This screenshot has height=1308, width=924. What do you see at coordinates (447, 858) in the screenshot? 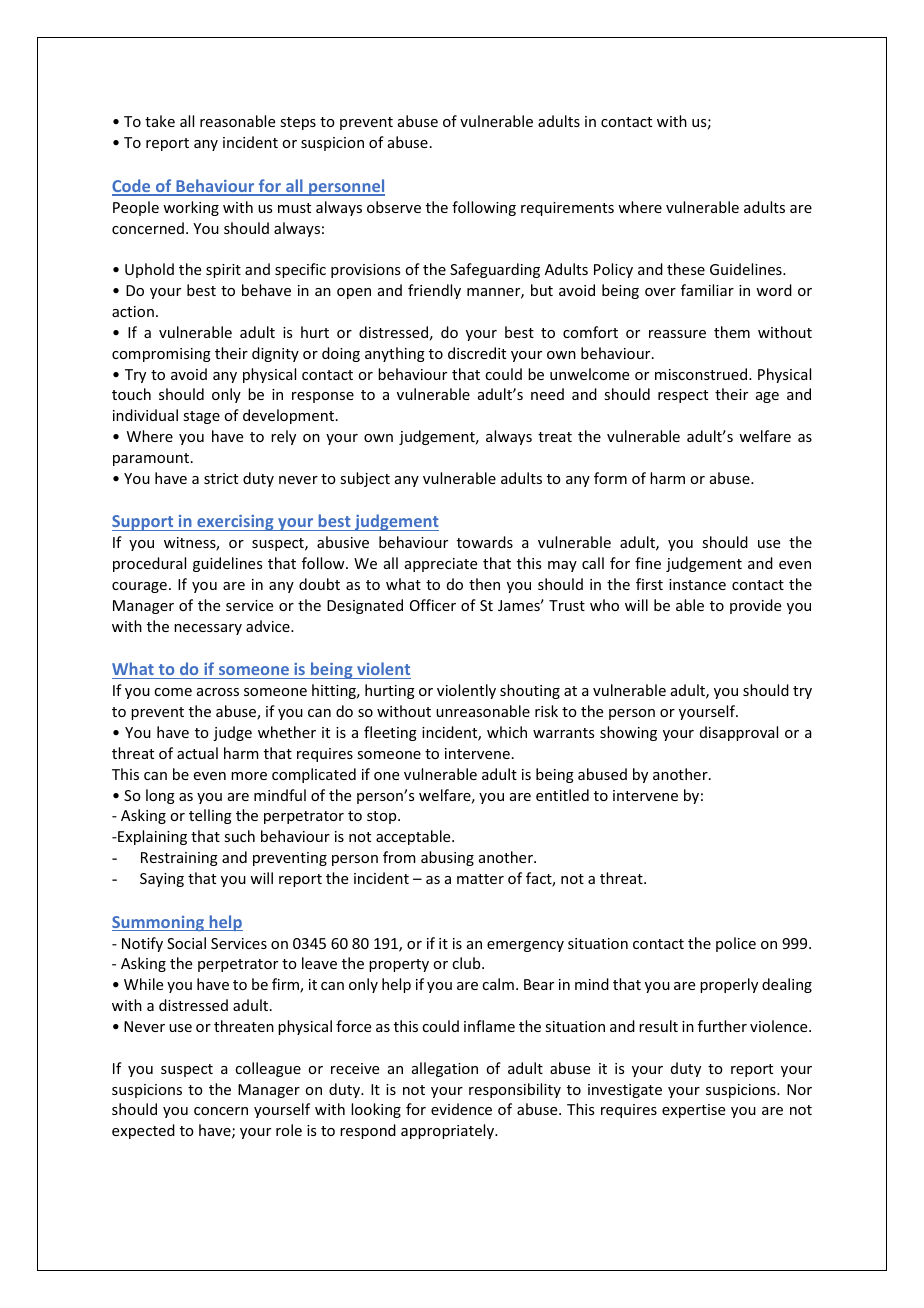
I see `abusing` at bounding box center [447, 858].
